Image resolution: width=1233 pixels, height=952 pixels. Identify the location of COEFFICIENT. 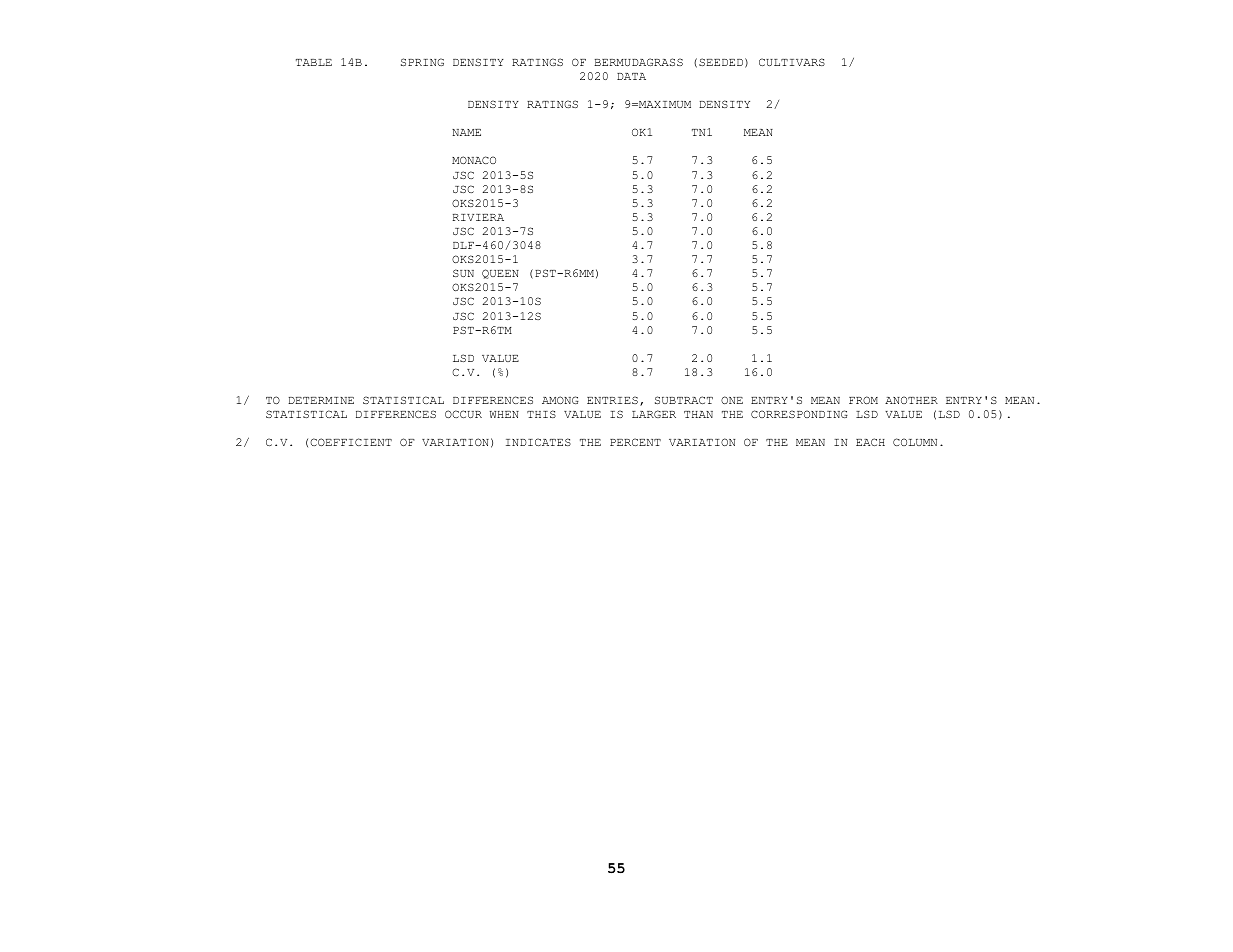
(351, 442).
